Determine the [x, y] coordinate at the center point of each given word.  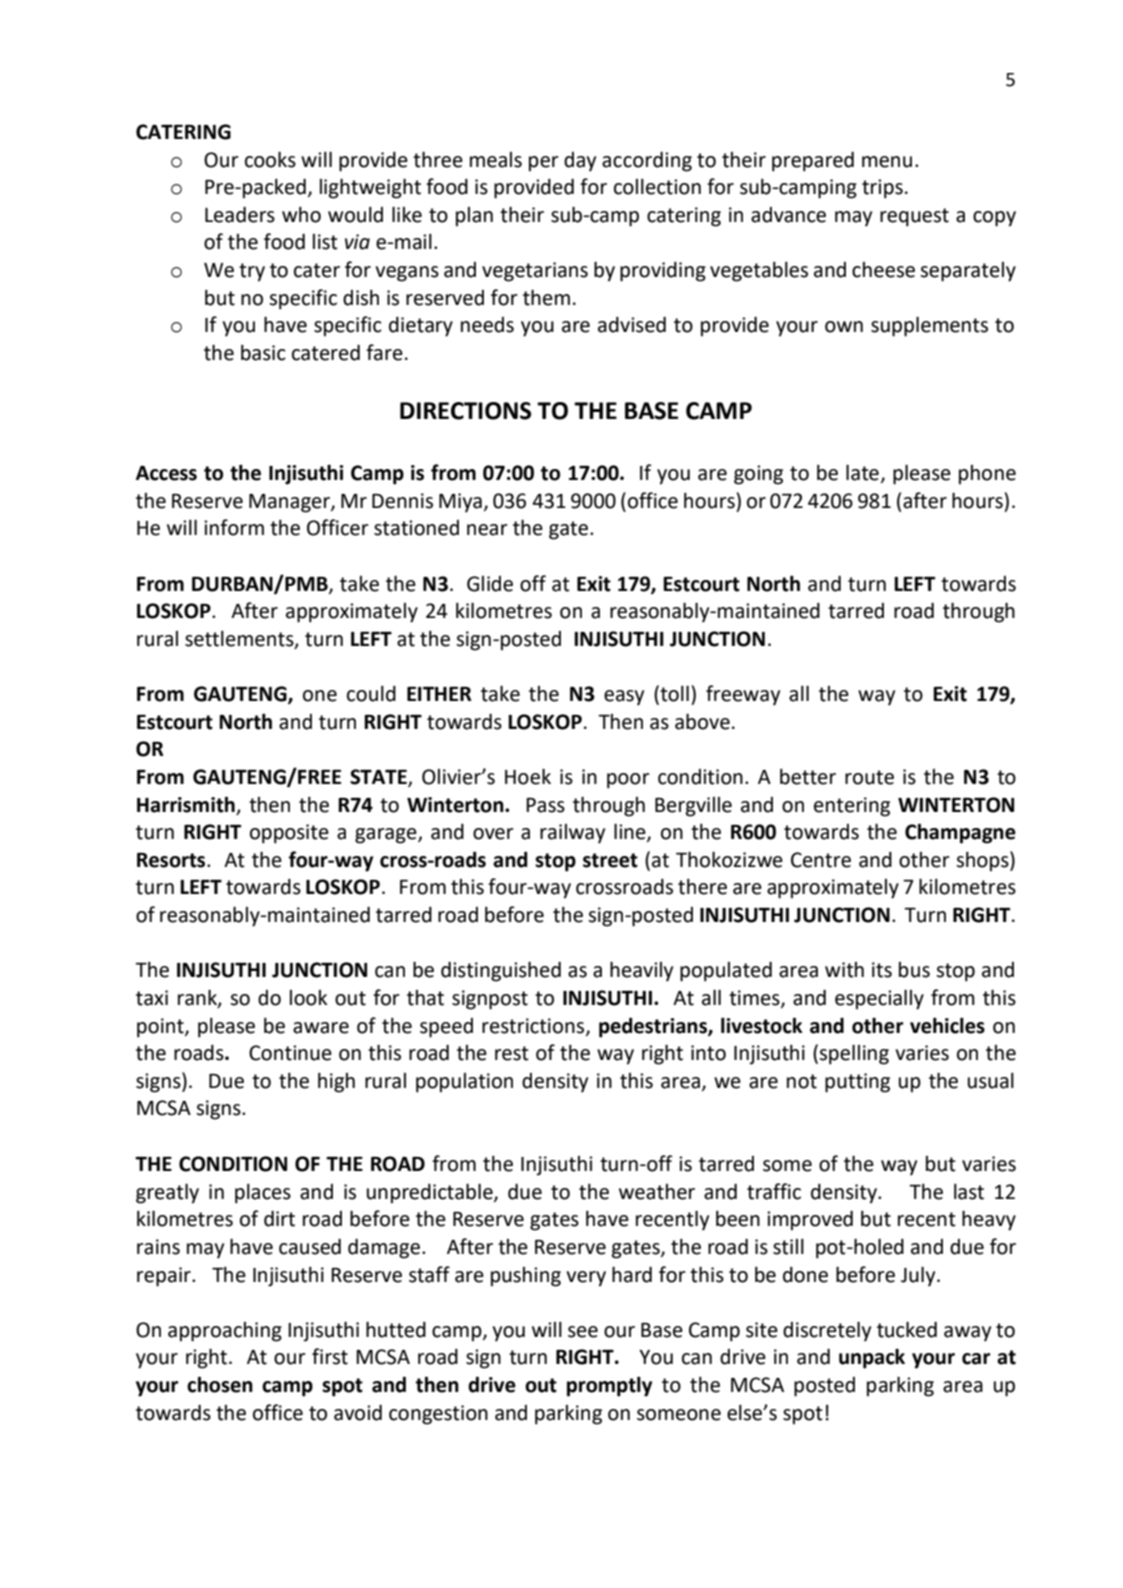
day [580, 162]
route [869, 777]
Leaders [240, 215]
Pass [545, 805]
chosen [220, 1384]
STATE [379, 778]
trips [882, 189]
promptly [609, 1386]
